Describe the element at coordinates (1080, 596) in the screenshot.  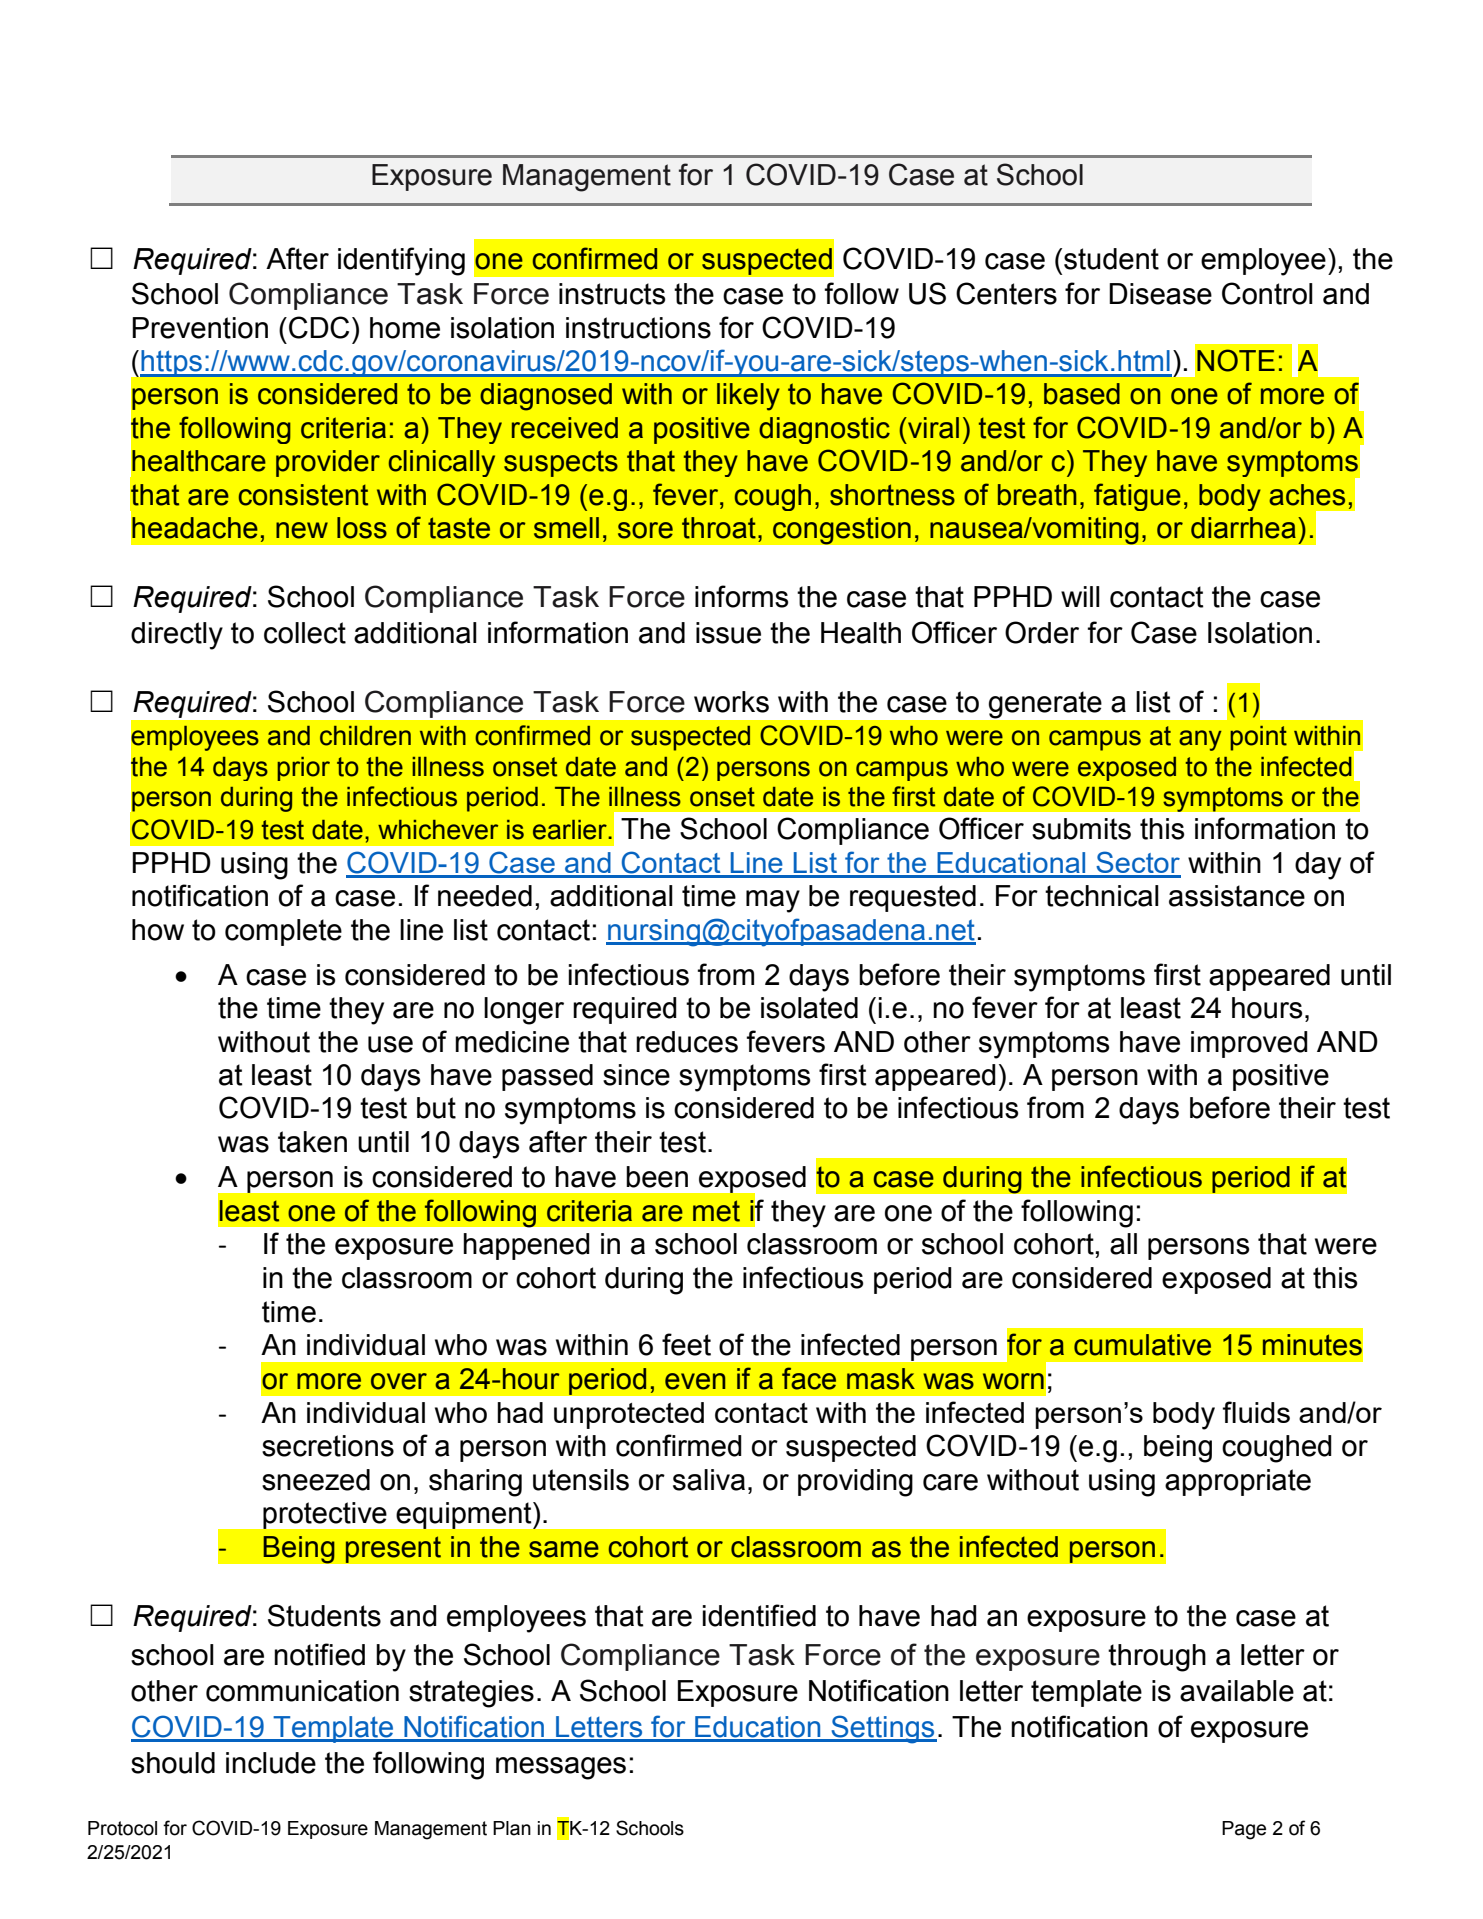
I see `will` at that location.
